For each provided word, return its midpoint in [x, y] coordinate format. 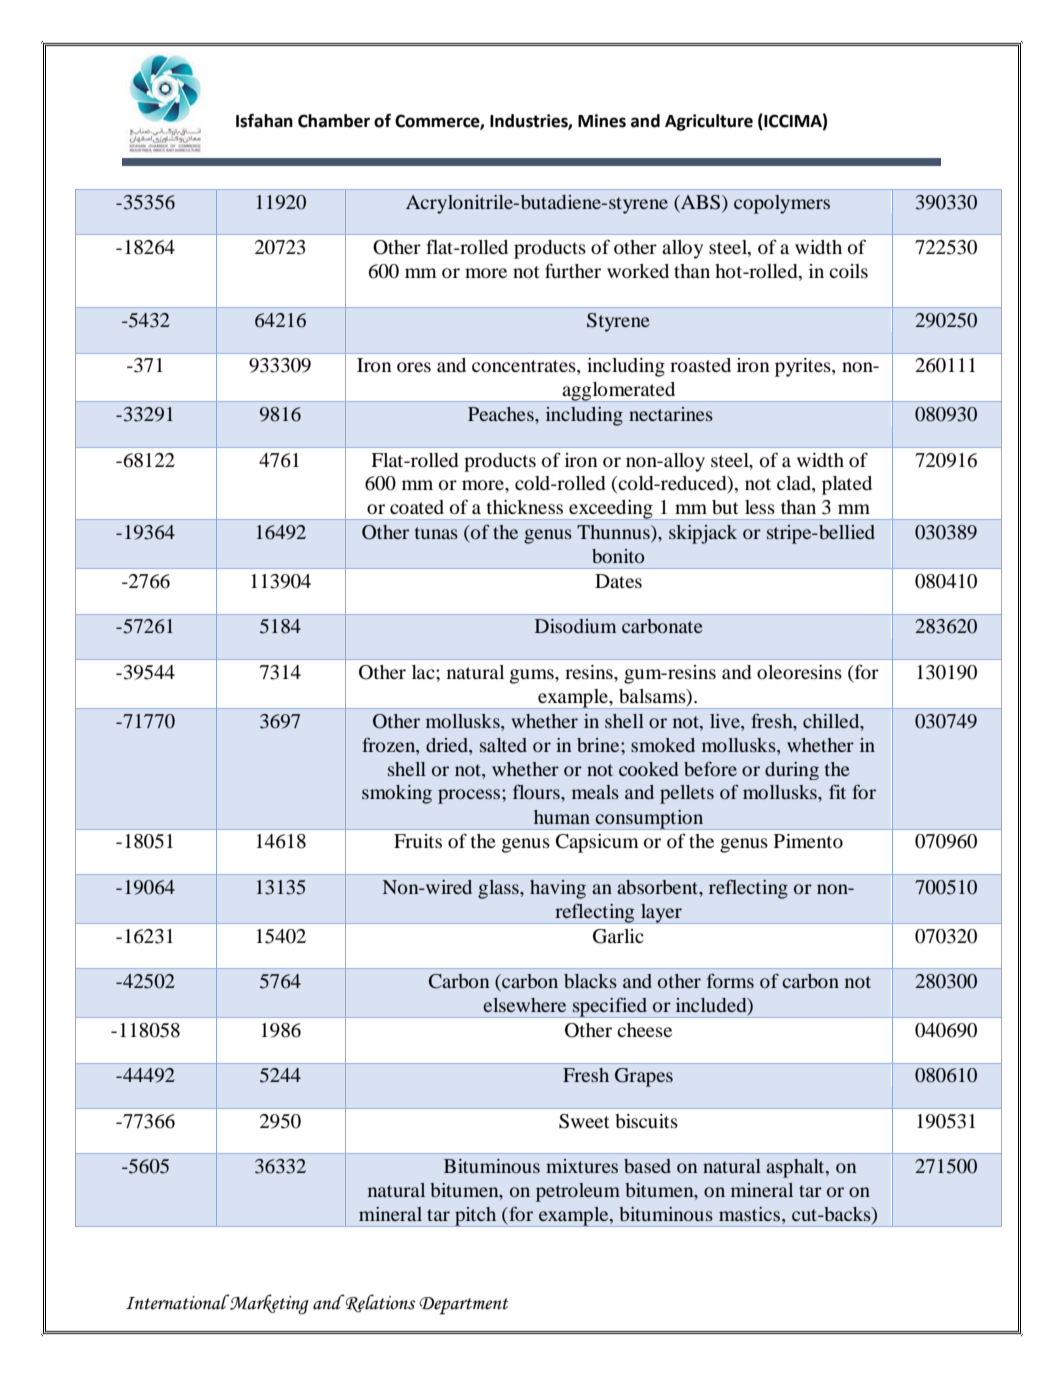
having [558, 889]
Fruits [418, 841]
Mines [602, 121]
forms [730, 980]
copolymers [782, 204]
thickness [525, 507]
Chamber [334, 121]
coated [417, 507]
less [760, 507]
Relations [379, 1303]
